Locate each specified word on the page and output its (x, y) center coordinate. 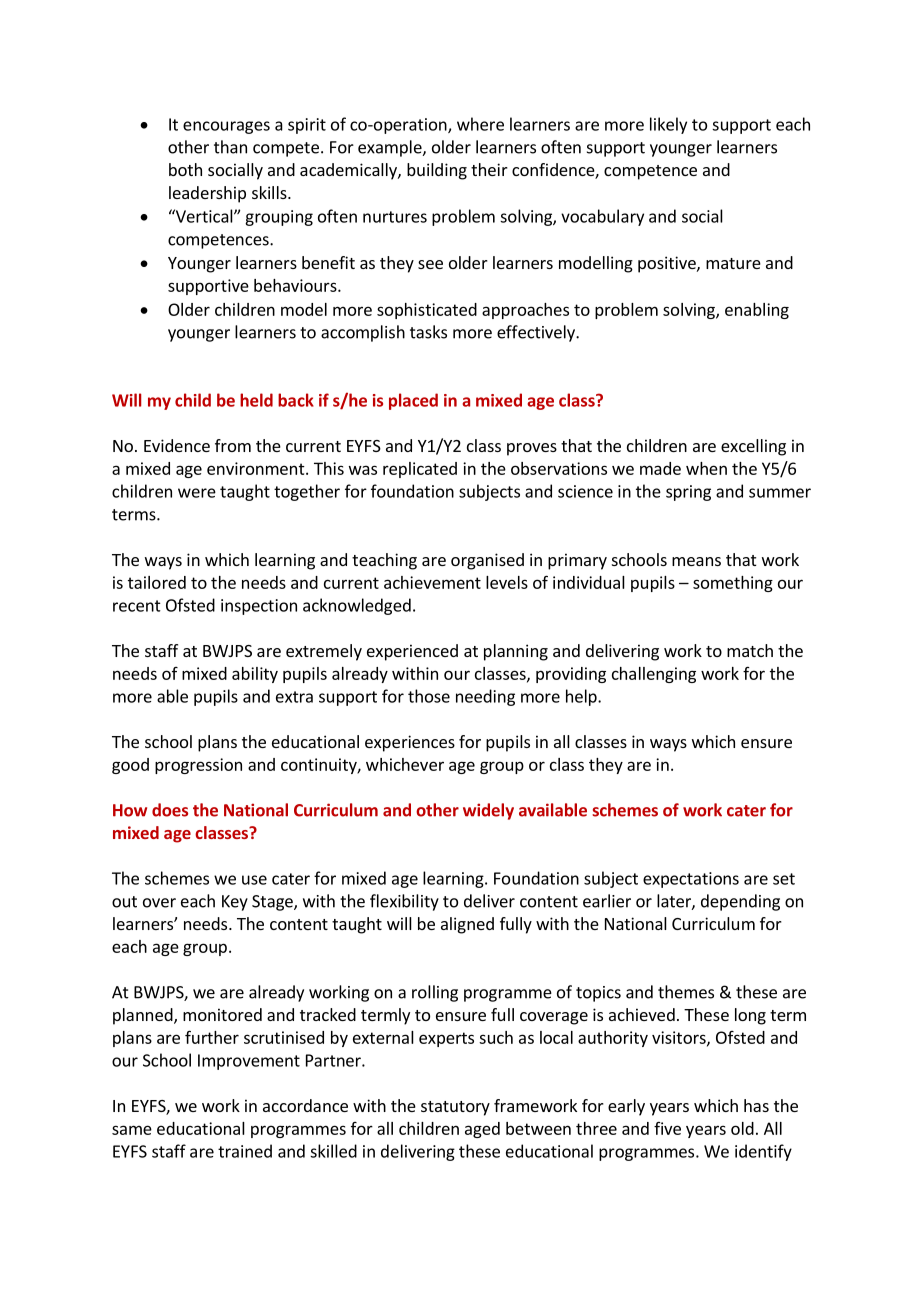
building (437, 171)
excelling (753, 447)
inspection (259, 607)
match (750, 650)
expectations (691, 880)
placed (413, 401)
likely (668, 125)
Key (235, 903)
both (185, 169)
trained (245, 1151)
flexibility (404, 902)
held (256, 400)
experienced (412, 652)
